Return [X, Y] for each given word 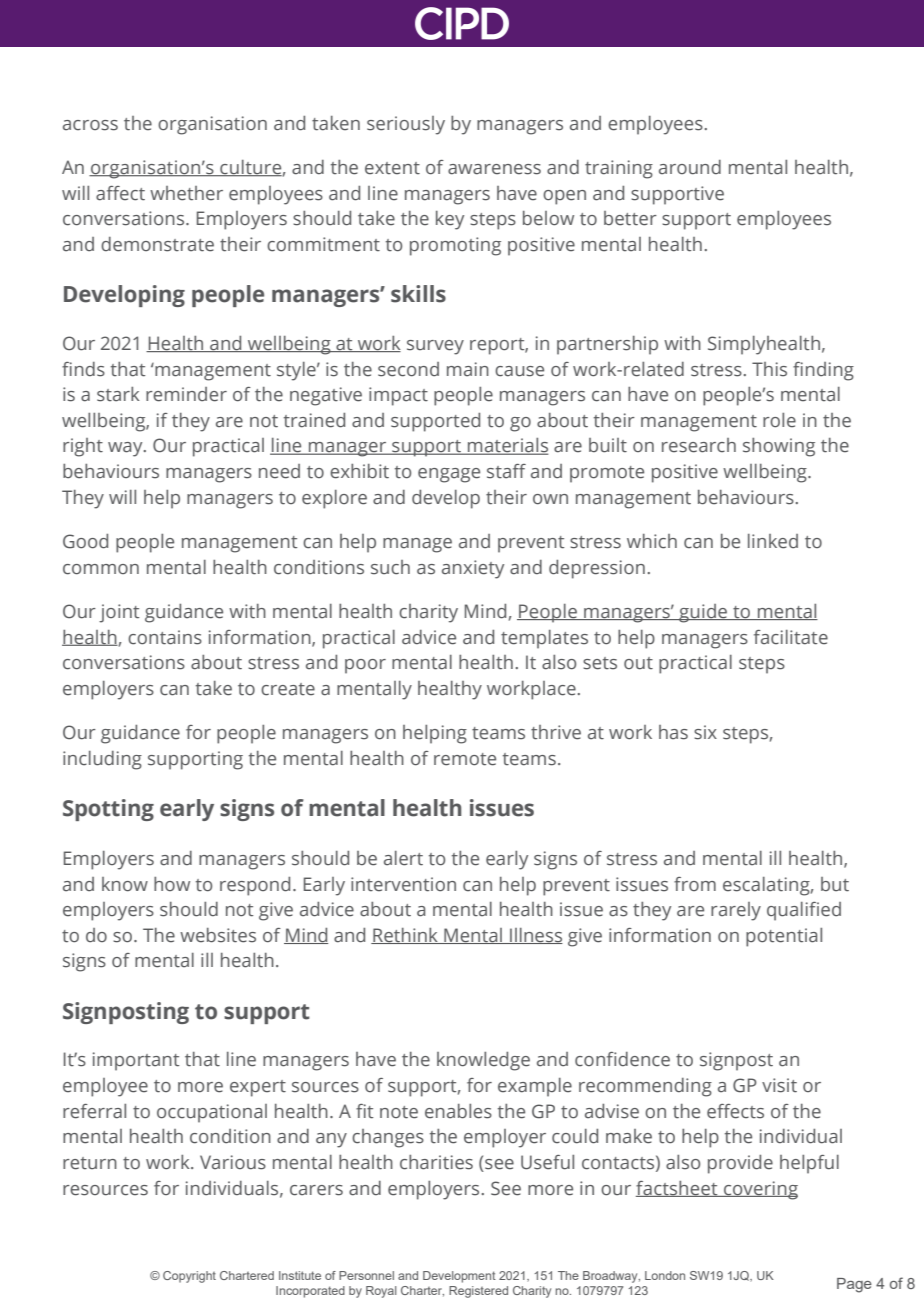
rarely [736, 911]
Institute [300, 1275]
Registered [478, 1292]
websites [218, 935]
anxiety [473, 569]
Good [85, 541]
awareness [494, 169]
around [690, 167]
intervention [403, 884]
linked [773, 541]
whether [186, 193]
